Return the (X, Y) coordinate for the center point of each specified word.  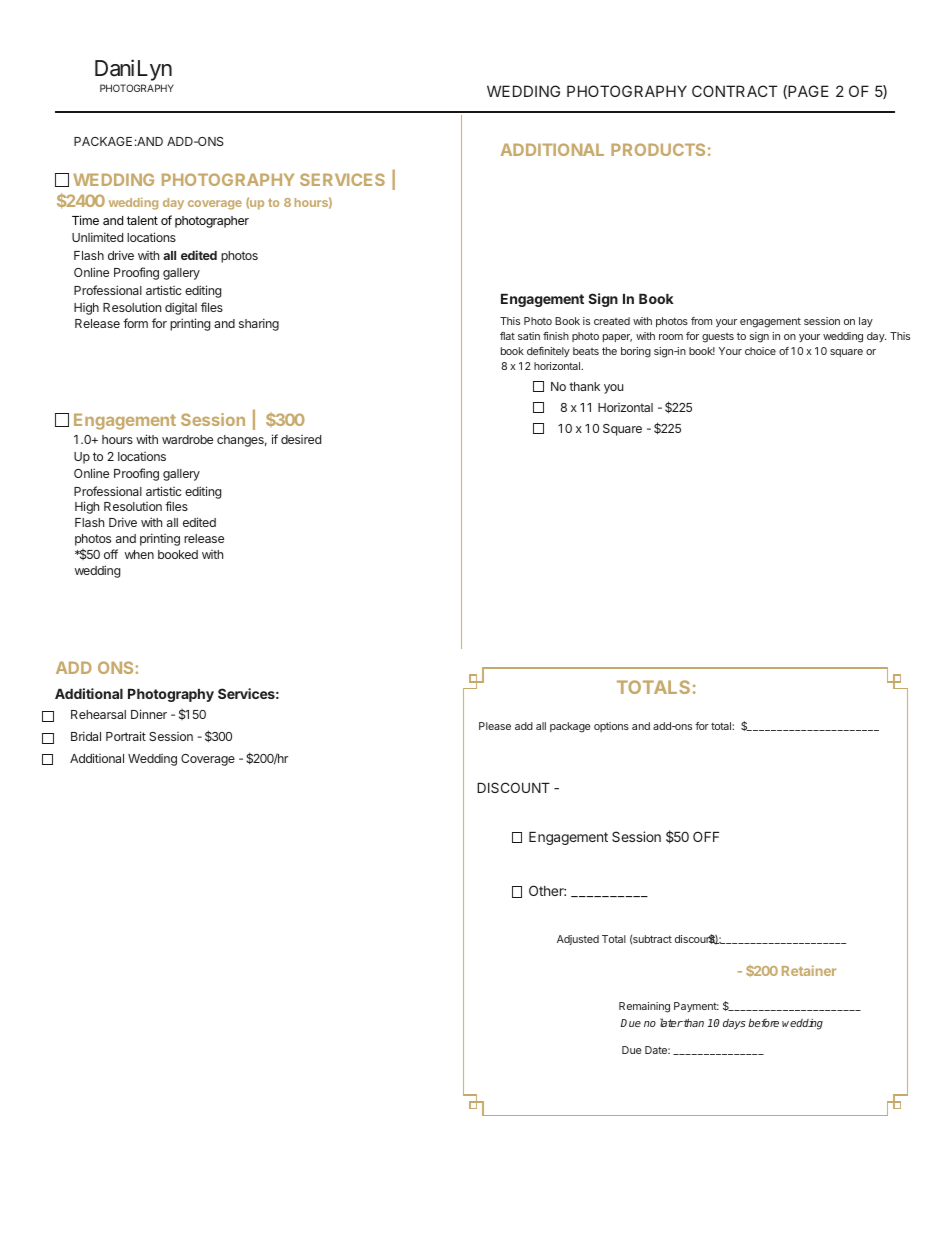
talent (142, 220)
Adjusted (578, 940)
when (139, 554)
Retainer (809, 970)
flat (507, 336)
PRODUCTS (658, 149)
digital (181, 308)
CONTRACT (735, 91)
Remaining (644, 1007)
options (611, 727)
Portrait (126, 736)
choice (760, 351)
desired (301, 439)
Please (495, 726)
